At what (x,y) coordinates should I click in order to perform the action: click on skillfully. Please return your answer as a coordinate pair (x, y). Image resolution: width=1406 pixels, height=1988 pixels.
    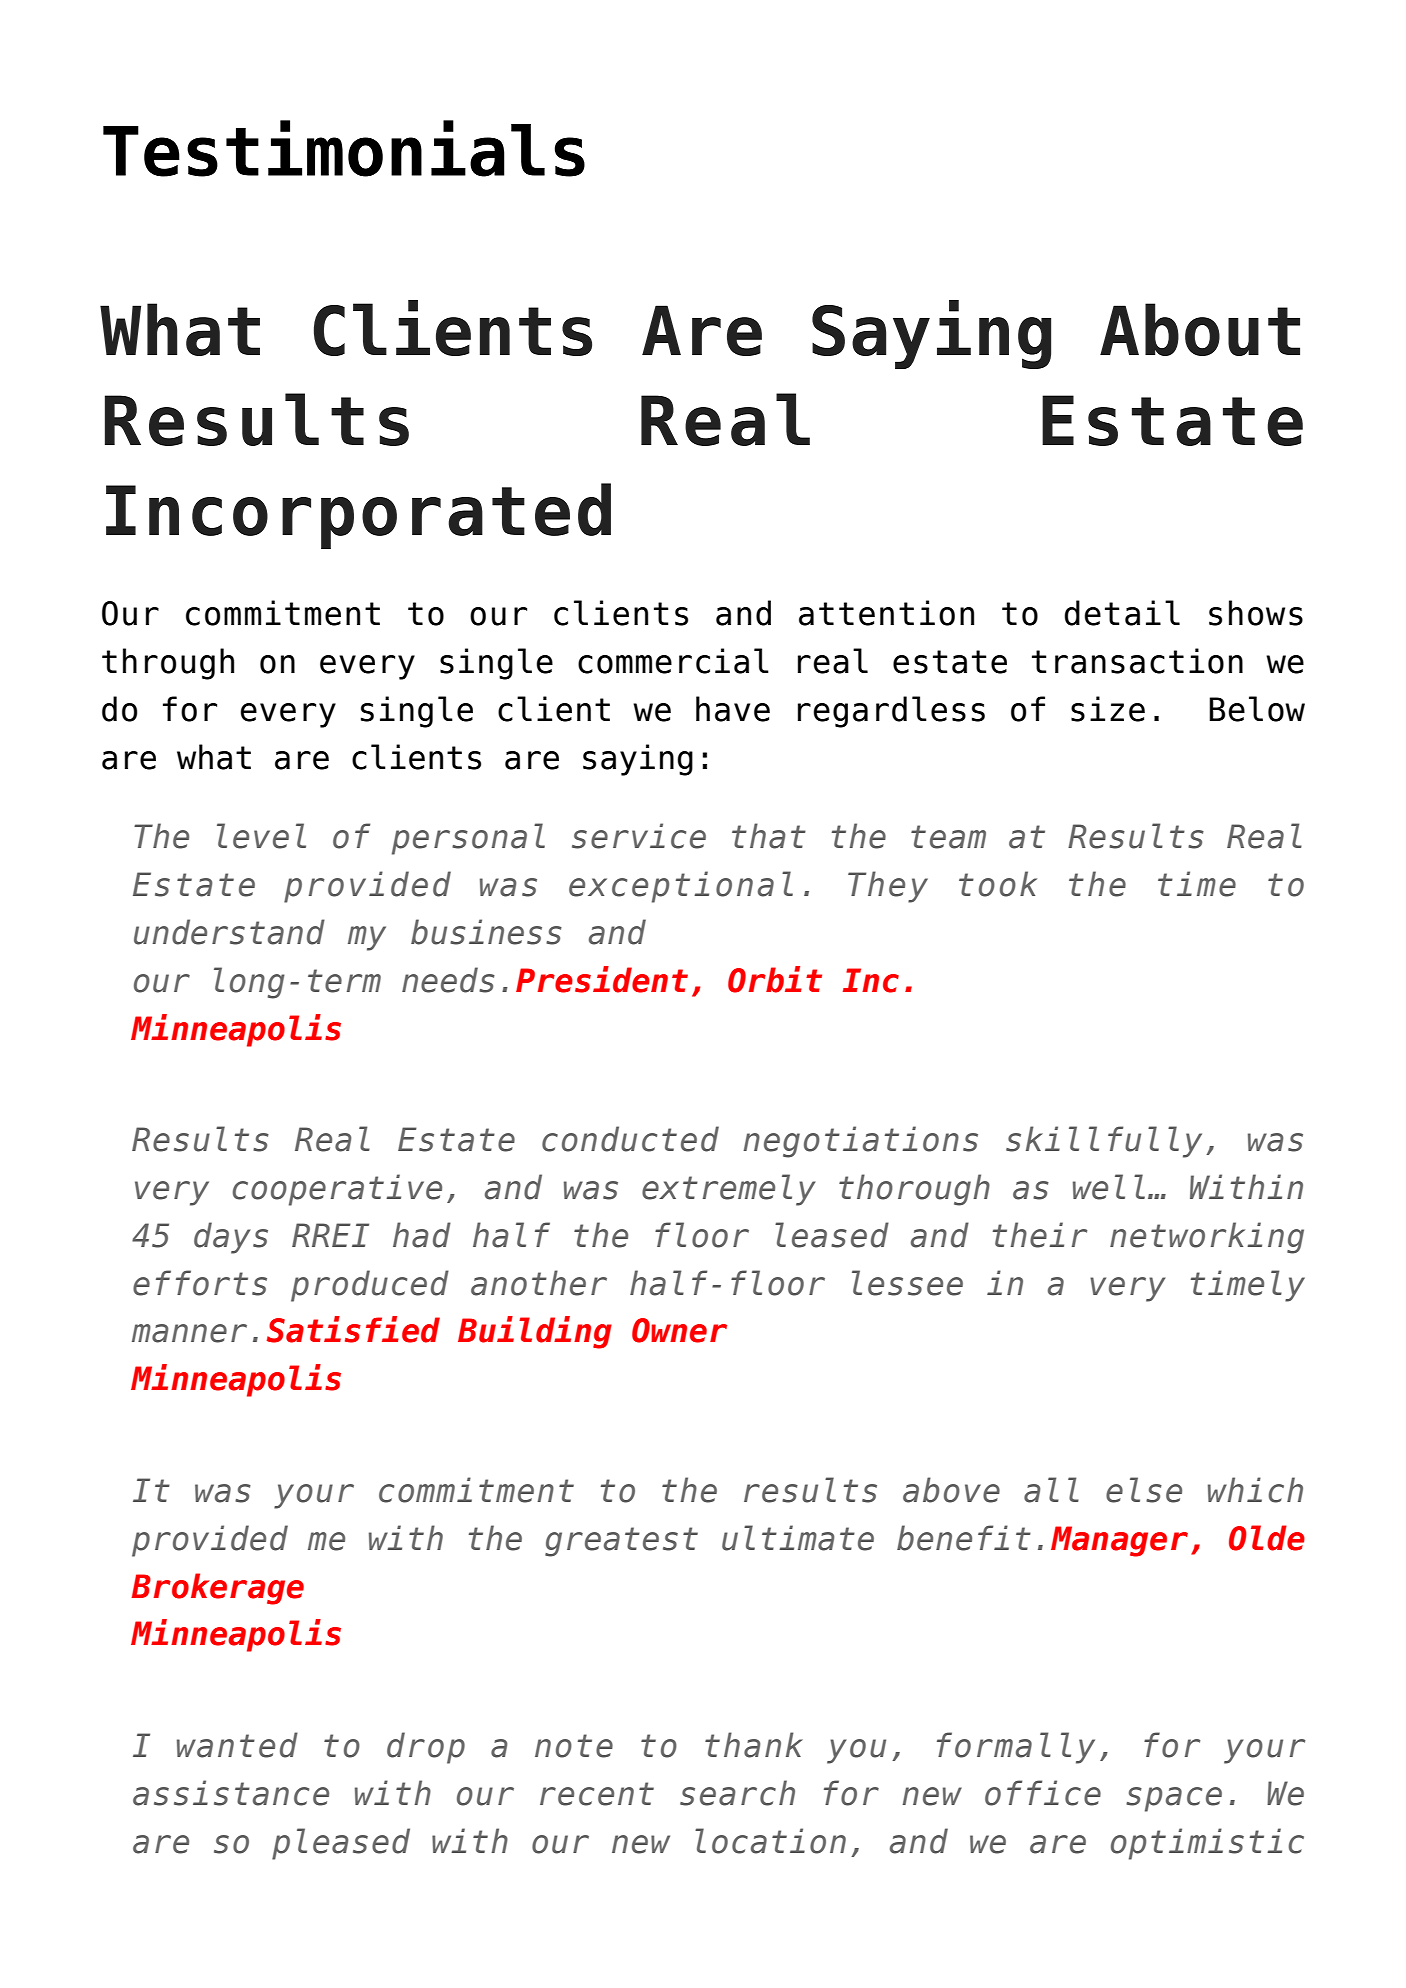
    Looking at the image, I should click on (1104, 1142).
